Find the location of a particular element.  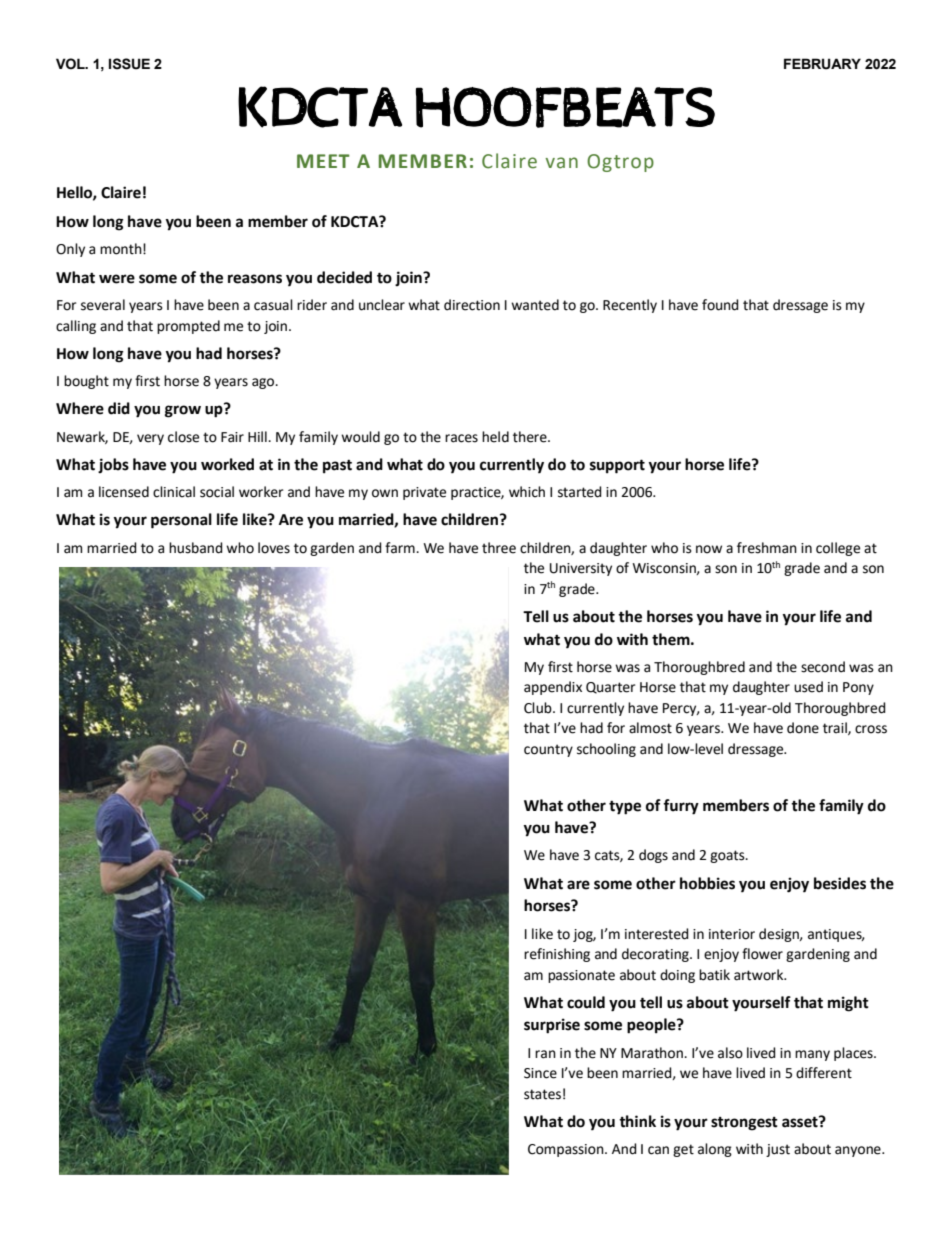

found is located at coordinates (720, 305).
